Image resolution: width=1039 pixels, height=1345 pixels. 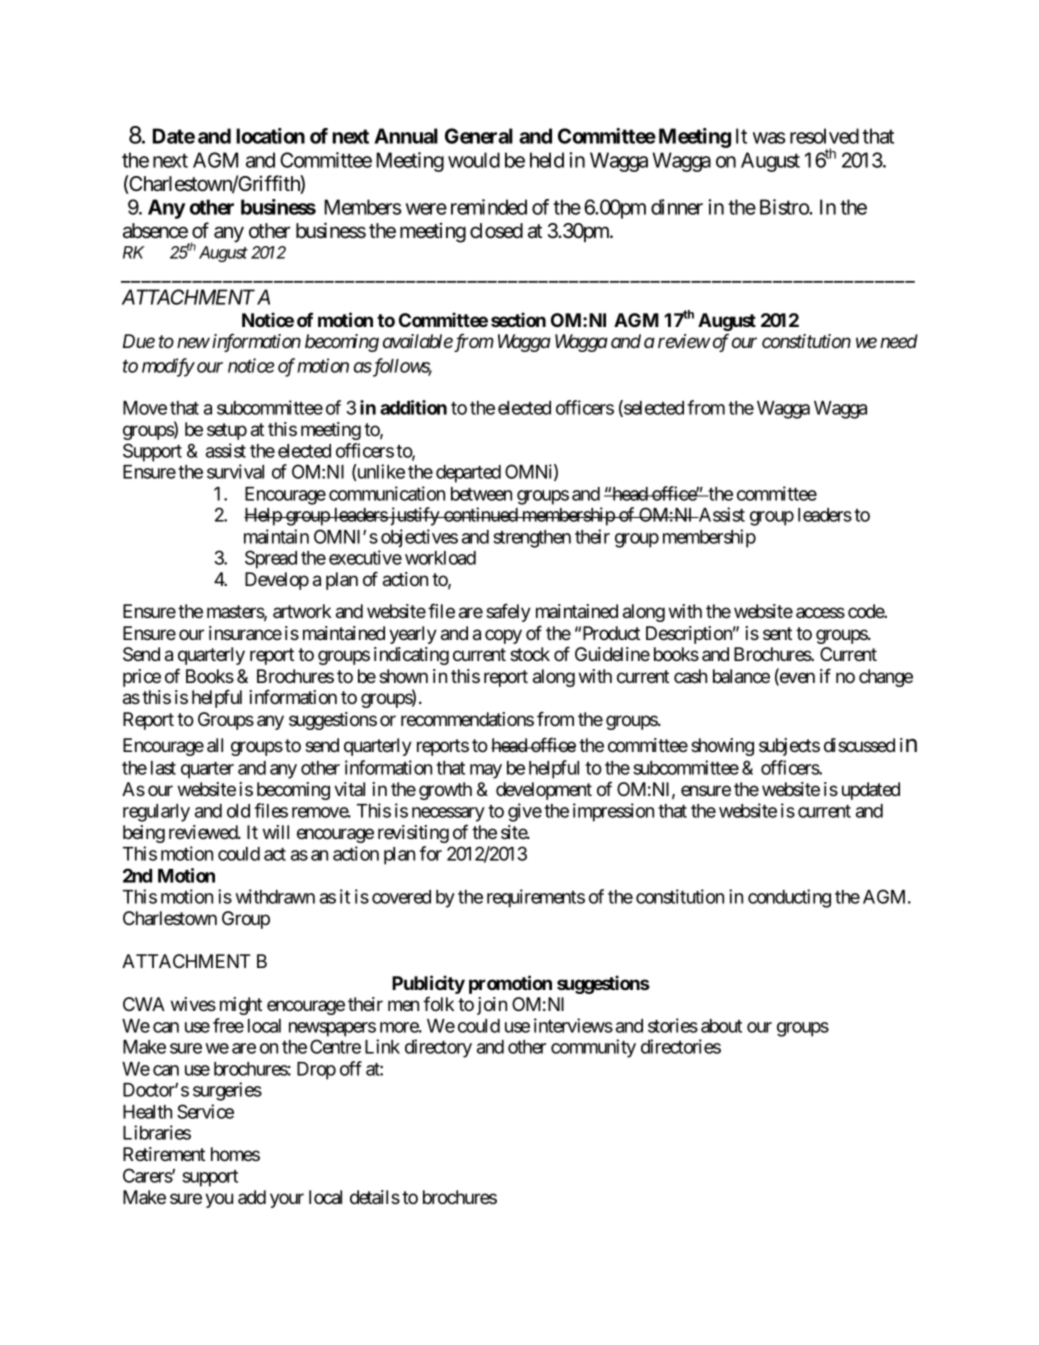 What do you see at coordinates (777, 633) in the page?
I see `sent` at bounding box center [777, 633].
